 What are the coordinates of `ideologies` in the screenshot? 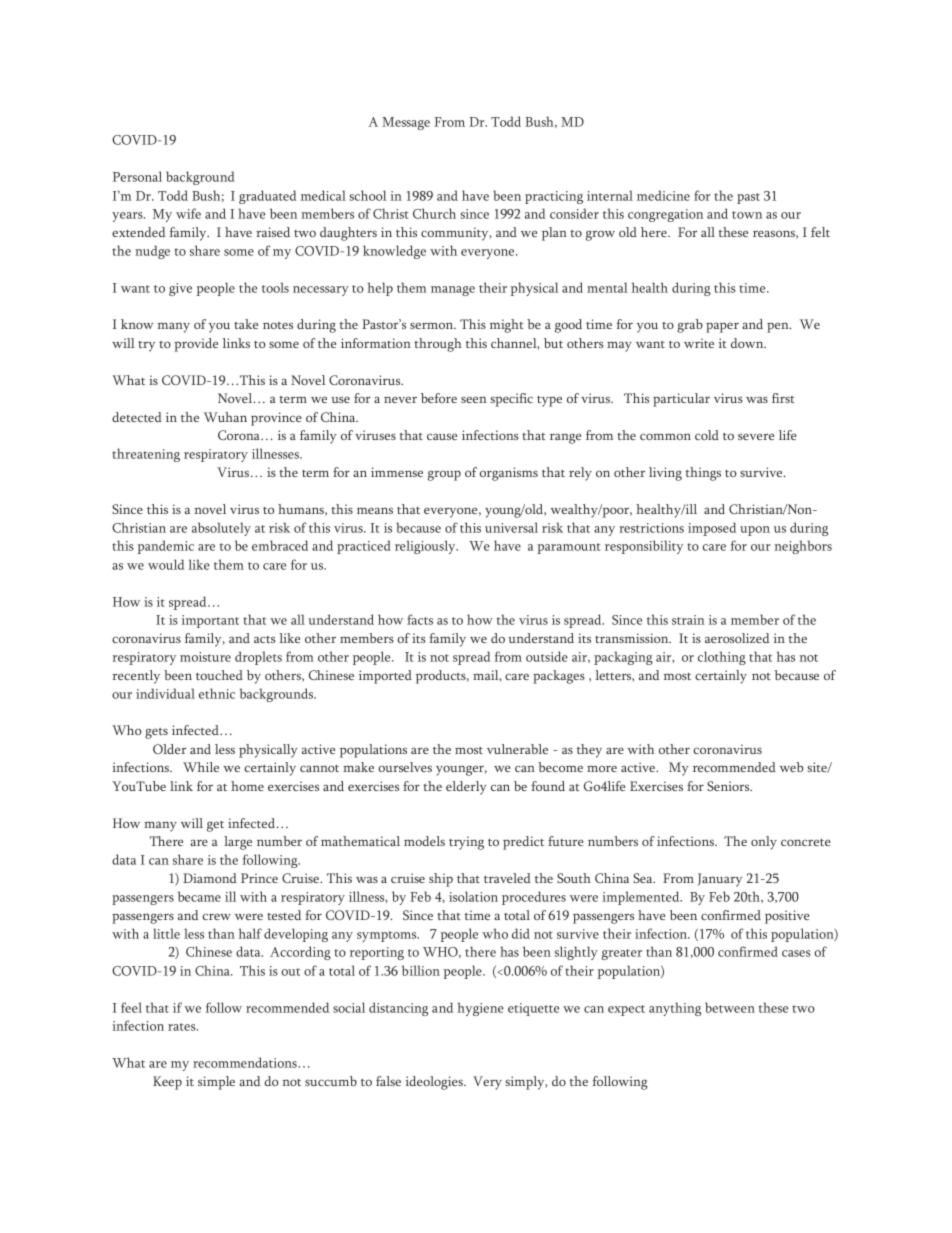 It's located at (435, 1083).
